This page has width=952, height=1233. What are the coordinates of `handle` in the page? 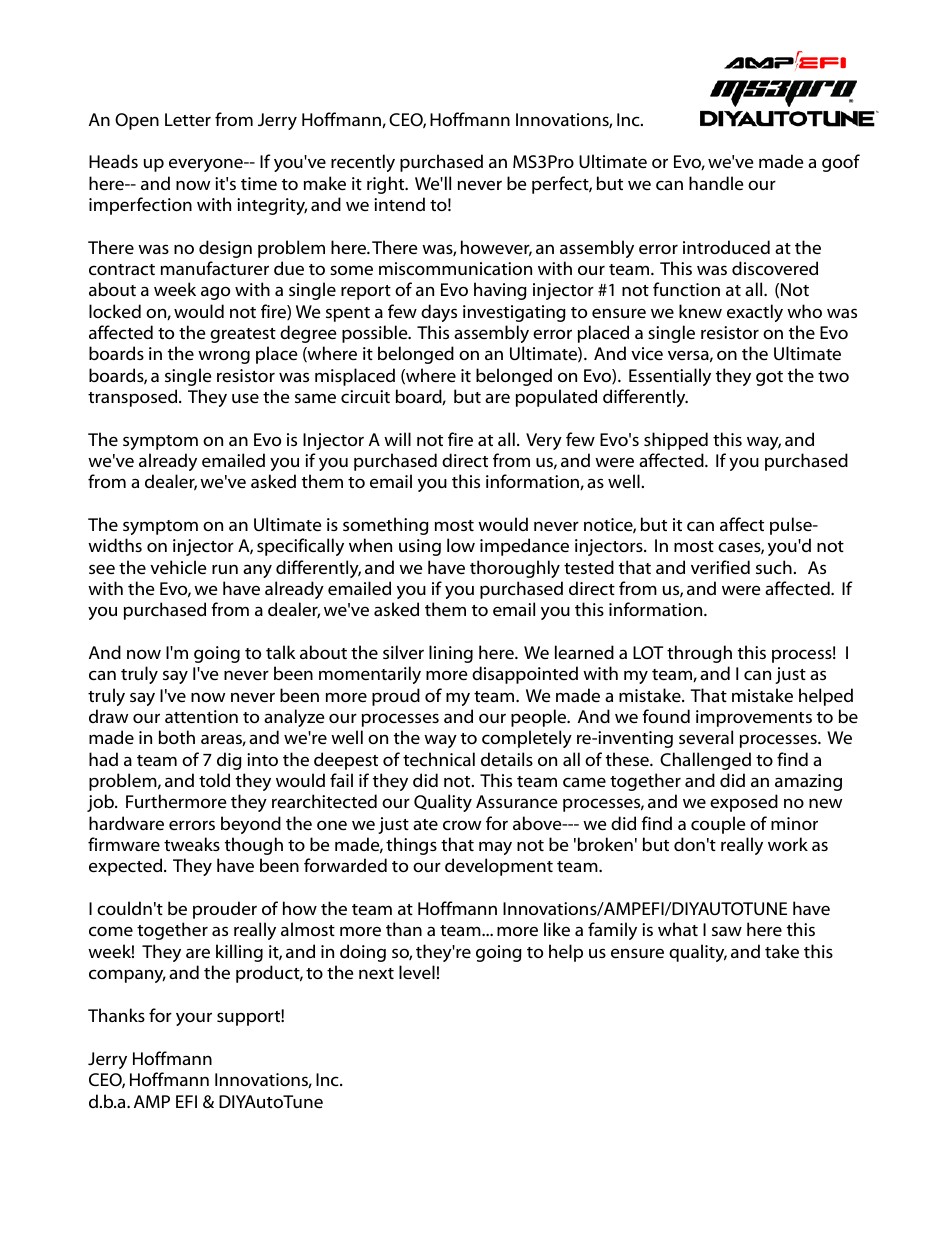 It's located at (716, 183).
